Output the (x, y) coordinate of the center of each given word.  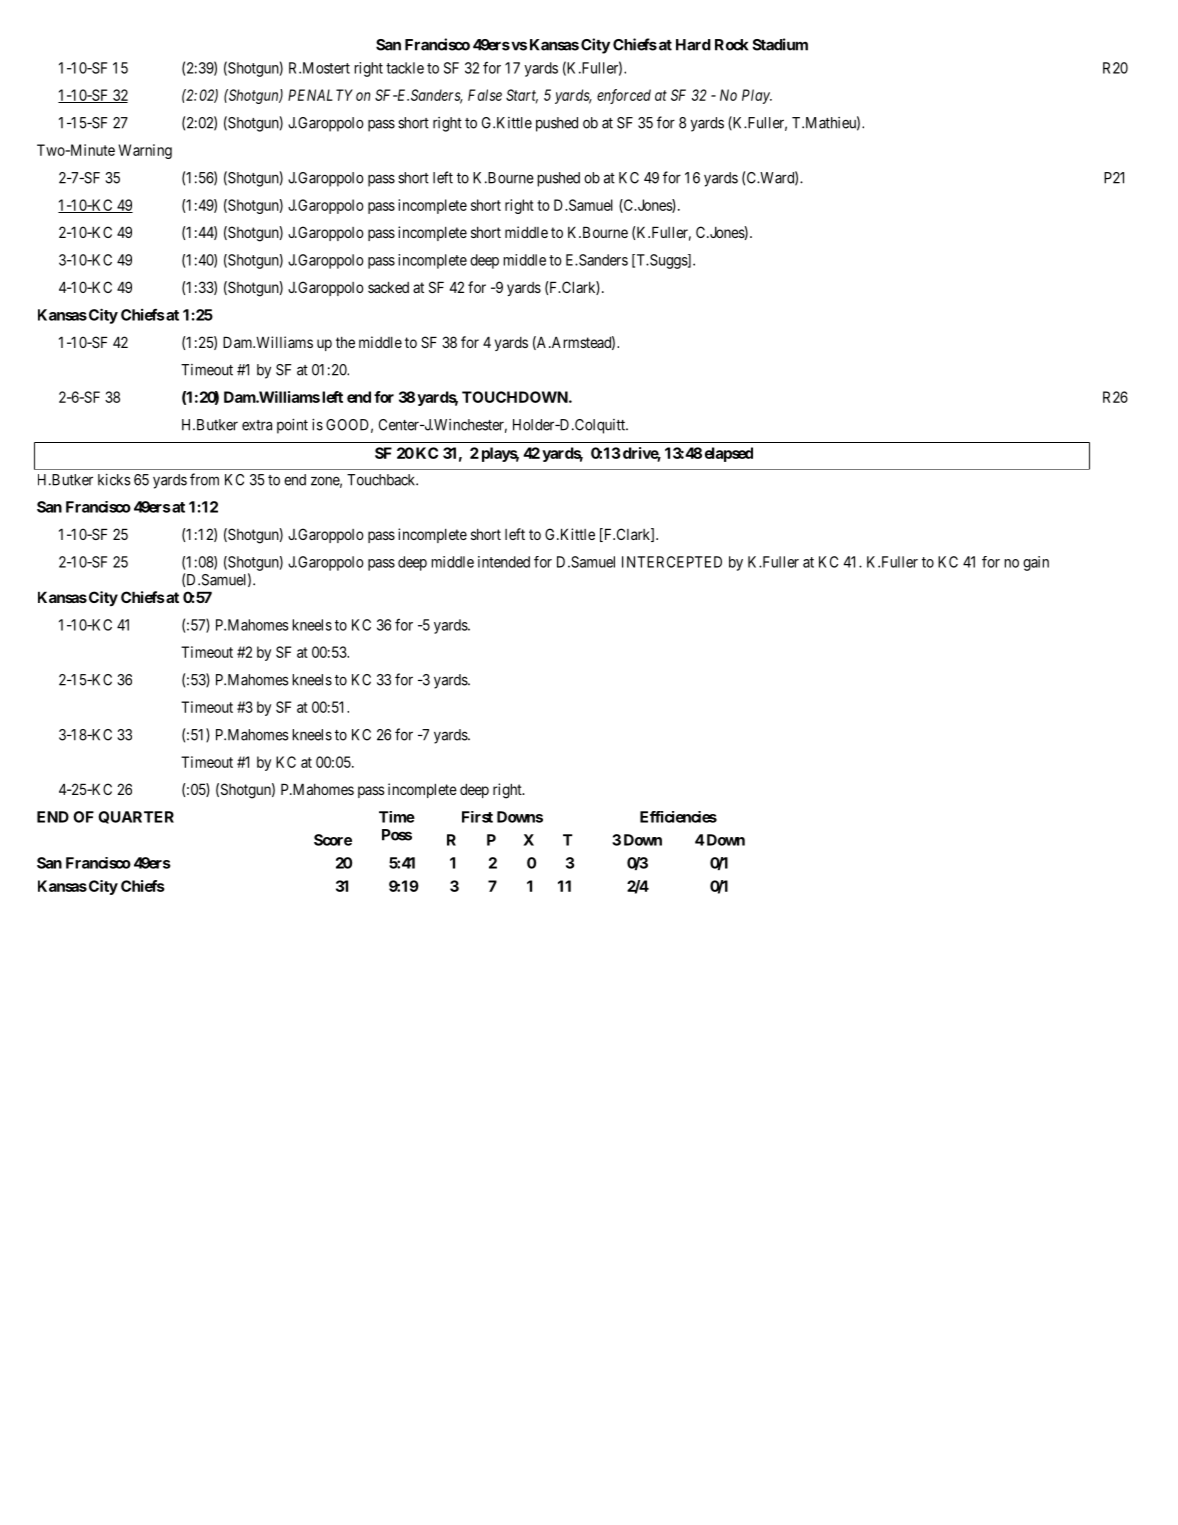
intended (504, 562)
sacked (388, 287)
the (345, 342)
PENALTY (320, 95)
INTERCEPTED (672, 562)
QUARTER (136, 817)
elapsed (729, 454)
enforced (624, 96)
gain (1036, 563)
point (292, 426)
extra (257, 425)
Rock (731, 45)
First (477, 817)
